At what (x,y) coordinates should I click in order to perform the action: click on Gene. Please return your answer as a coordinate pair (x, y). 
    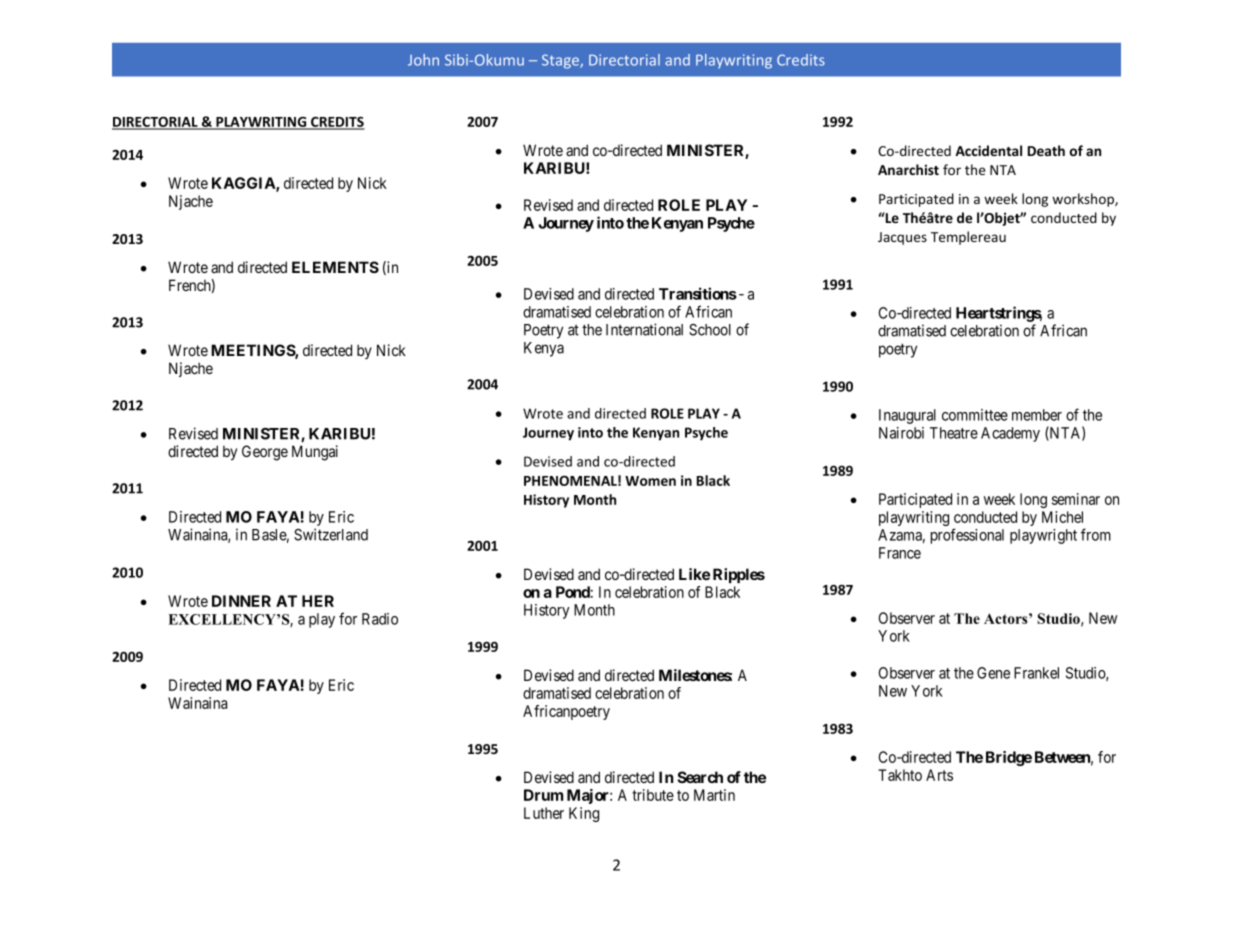
    Looking at the image, I should click on (993, 673).
